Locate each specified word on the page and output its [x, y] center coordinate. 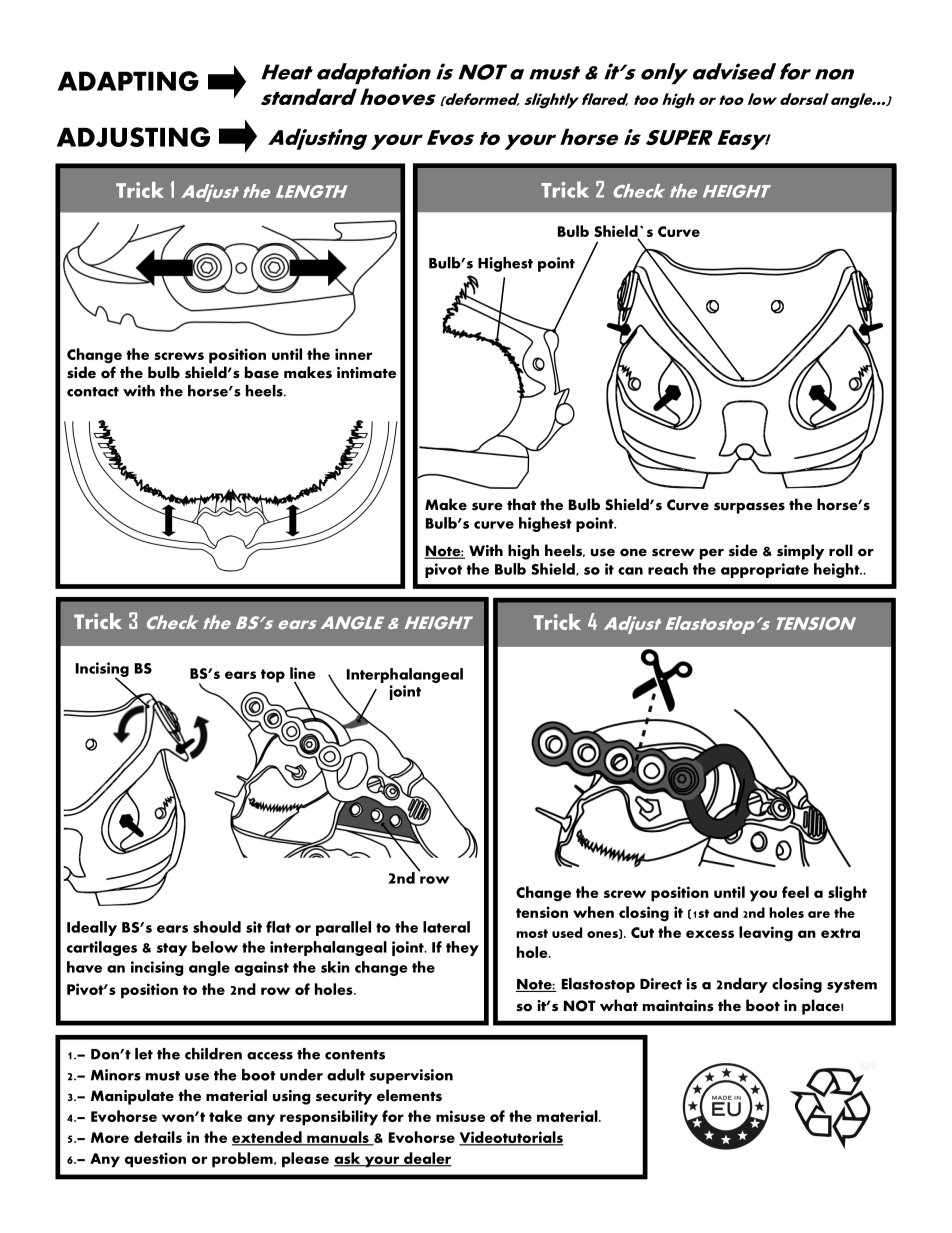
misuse [460, 1116]
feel [795, 892]
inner [353, 354]
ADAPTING [128, 81]
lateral [446, 927]
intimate [366, 373]
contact [93, 392]
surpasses [749, 508]
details [158, 1137]
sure [487, 506]
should [217, 927]
